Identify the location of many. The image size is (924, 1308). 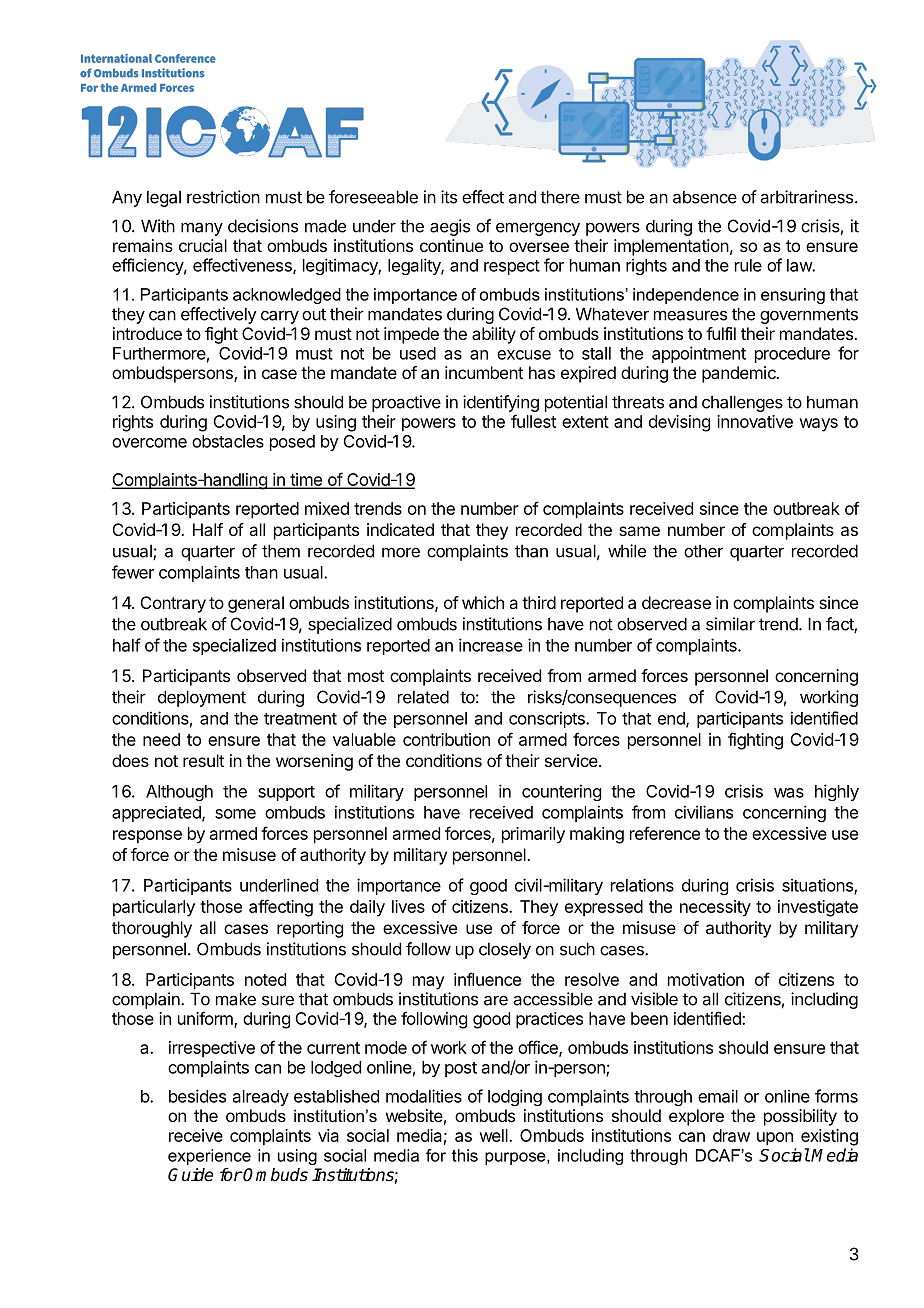
(202, 229).
